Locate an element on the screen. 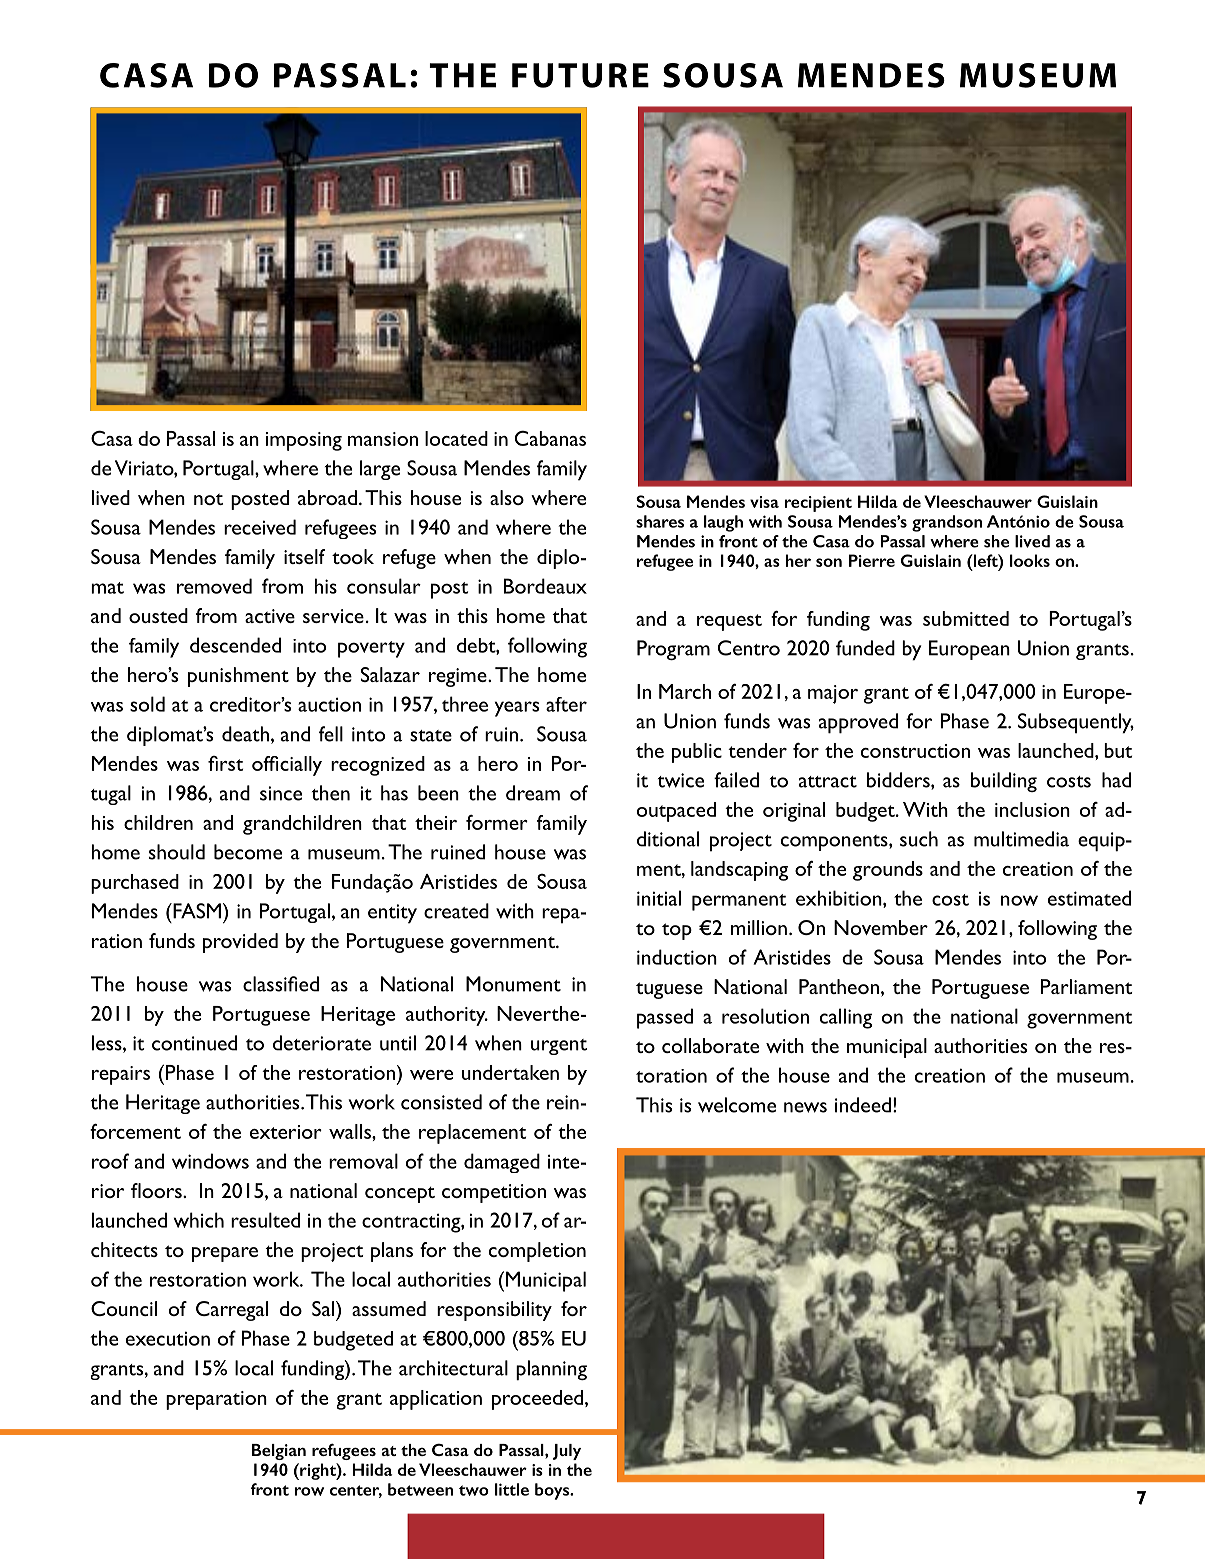  July is located at coordinates (567, 1452).
